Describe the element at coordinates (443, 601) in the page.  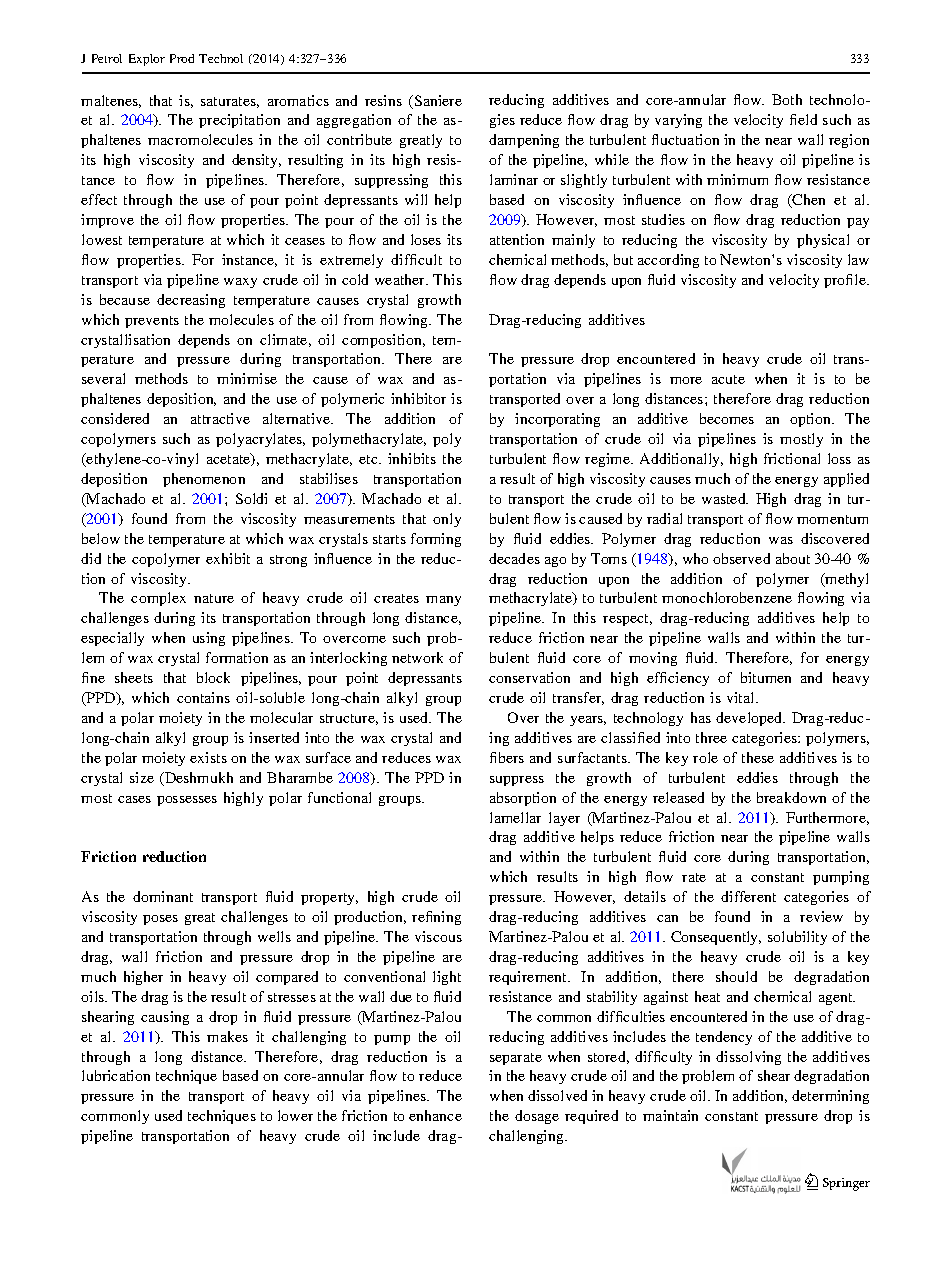
I see `many` at that location.
